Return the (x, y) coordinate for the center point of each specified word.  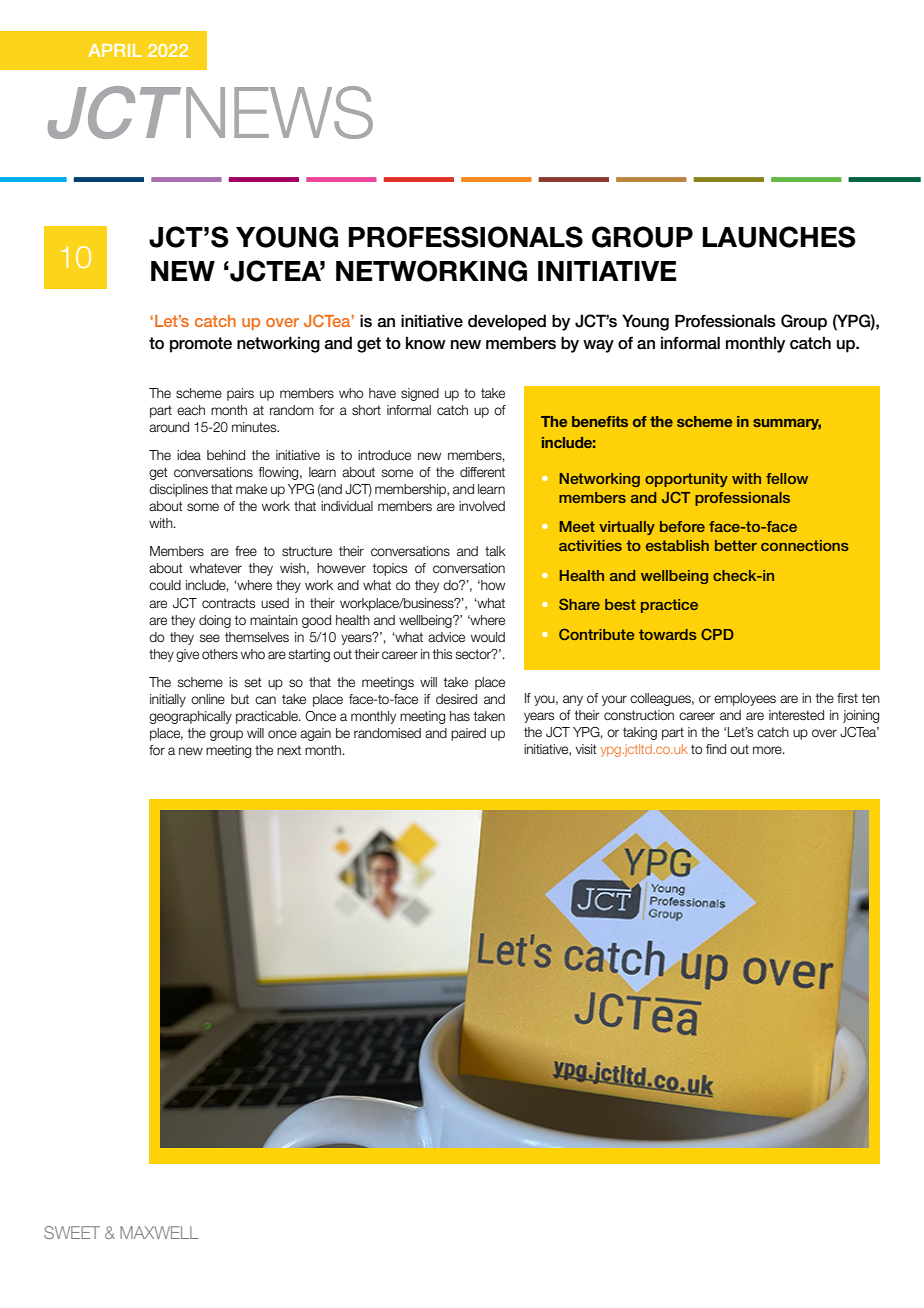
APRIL (115, 50)
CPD (717, 634)
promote (201, 345)
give (187, 655)
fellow (787, 478)
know (426, 343)
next (289, 750)
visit (586, 749)
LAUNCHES (779, 237)
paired (468, 734)
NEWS (279, 112)
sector (474, 654)
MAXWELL (159, 1232)
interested (796, 715)
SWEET (72, 1232)
